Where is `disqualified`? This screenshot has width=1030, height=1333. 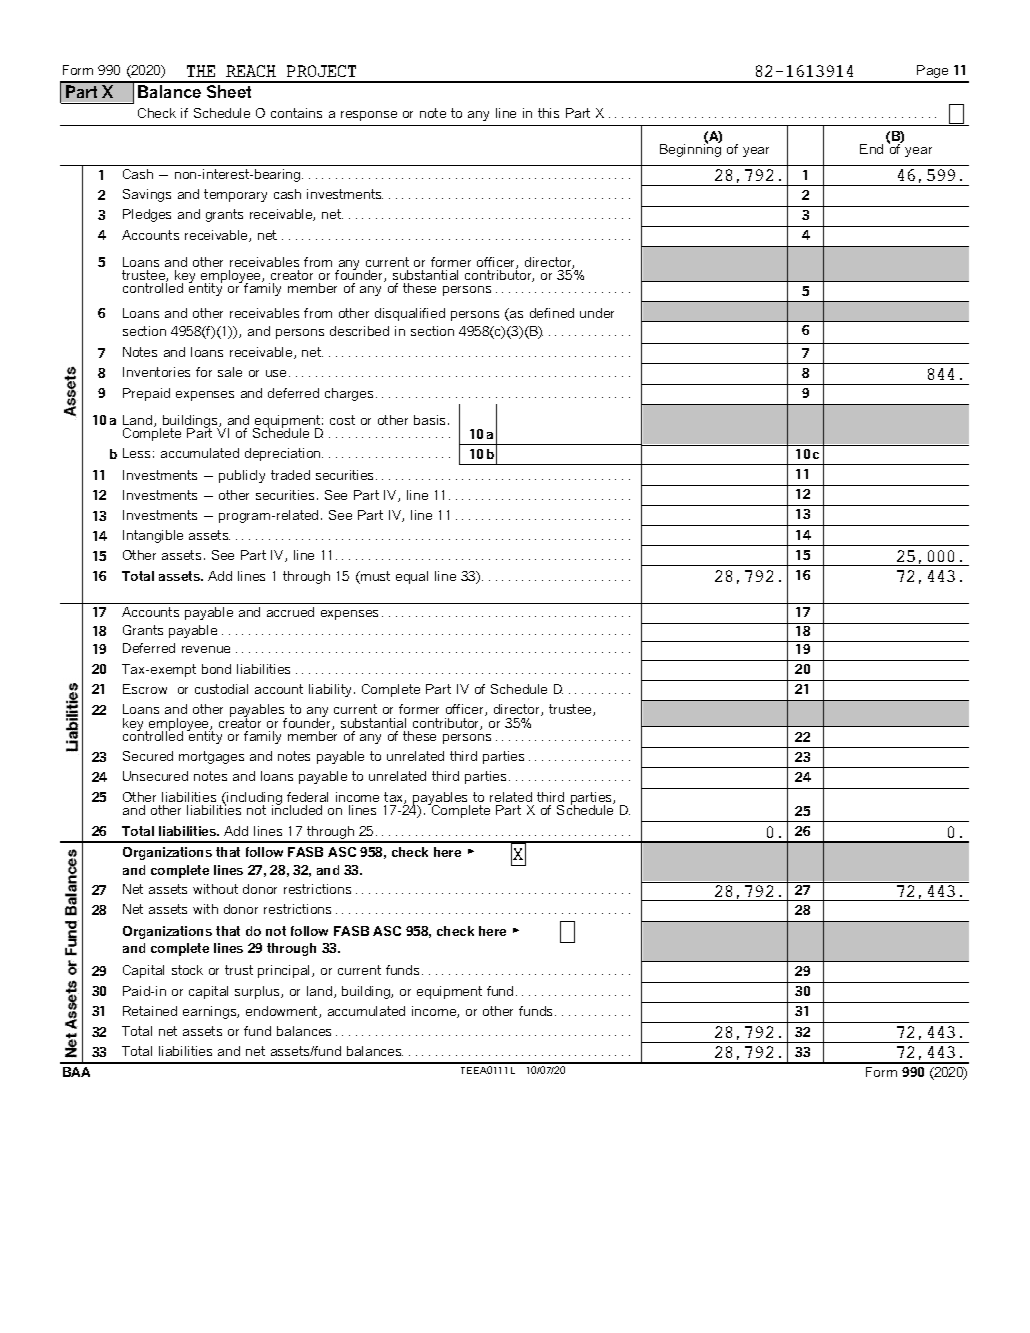 disqualified is located at coordinates (410, 314).
